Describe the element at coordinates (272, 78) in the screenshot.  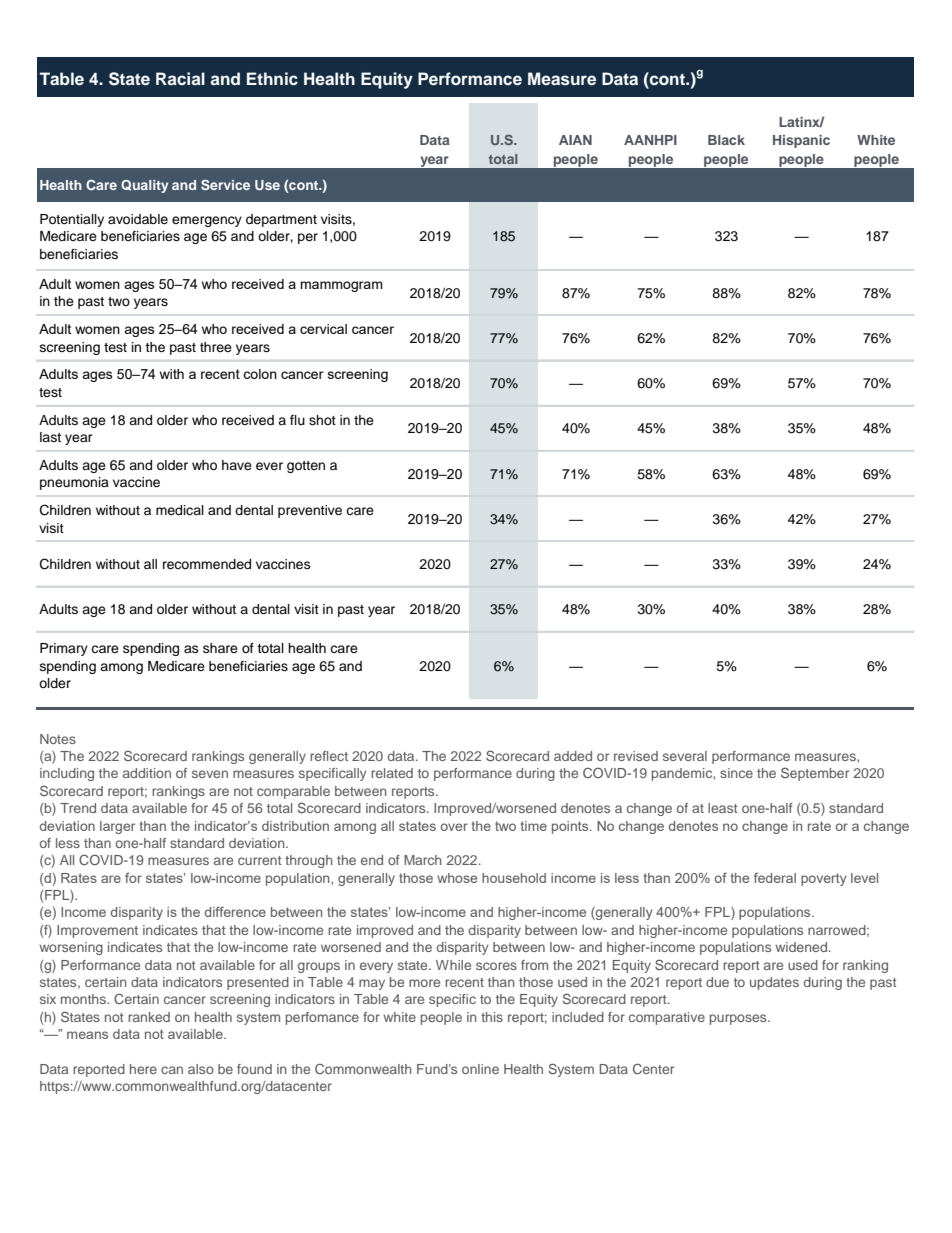
I see `Ethnic` at that location.
